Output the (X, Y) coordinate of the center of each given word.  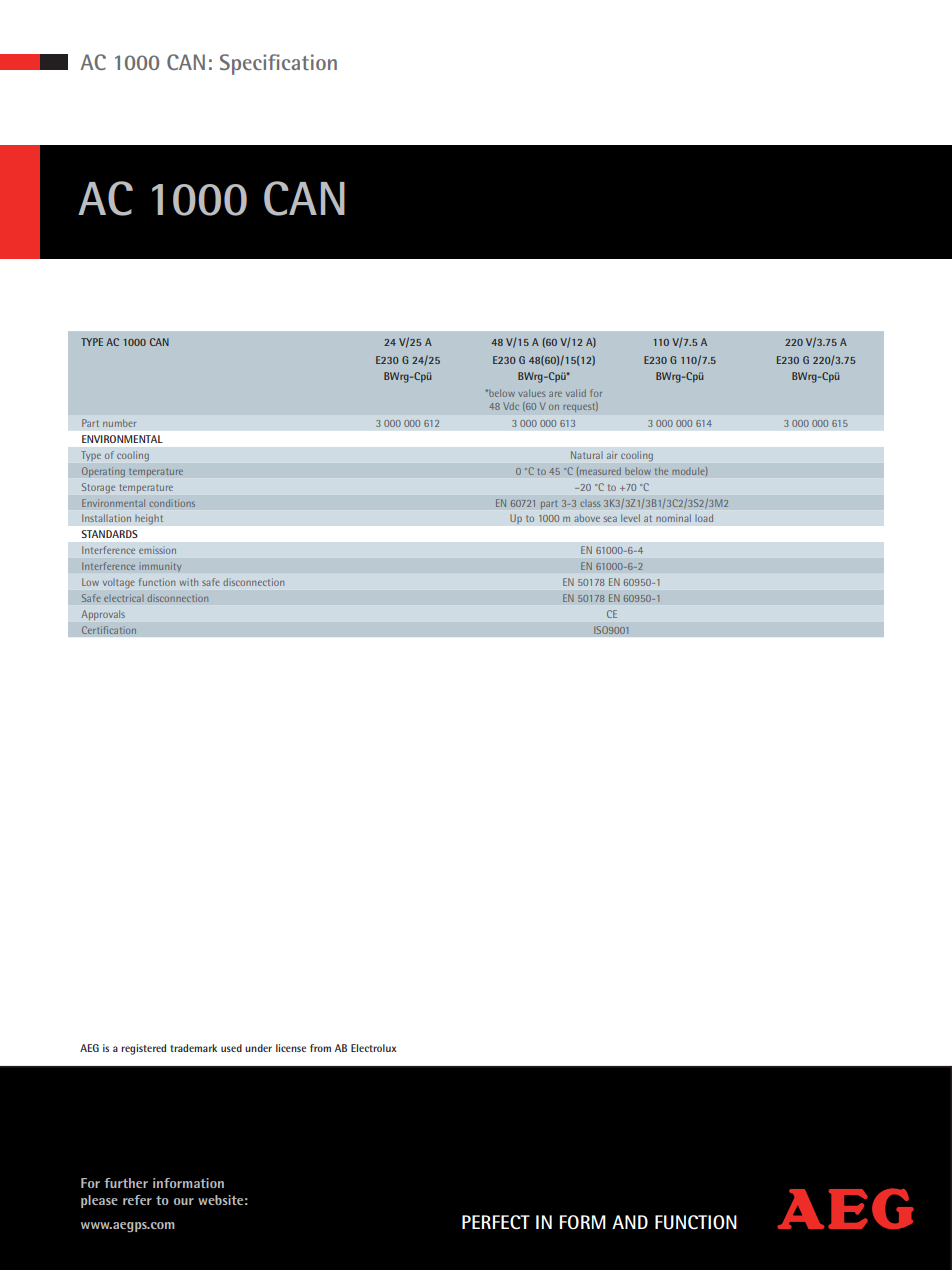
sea (610, 519)
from (320, 1048)
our (184, 1201)
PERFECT (496, 1222)
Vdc (511, 406)
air (612, 455)
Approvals (103, 615)
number (119, 423)
